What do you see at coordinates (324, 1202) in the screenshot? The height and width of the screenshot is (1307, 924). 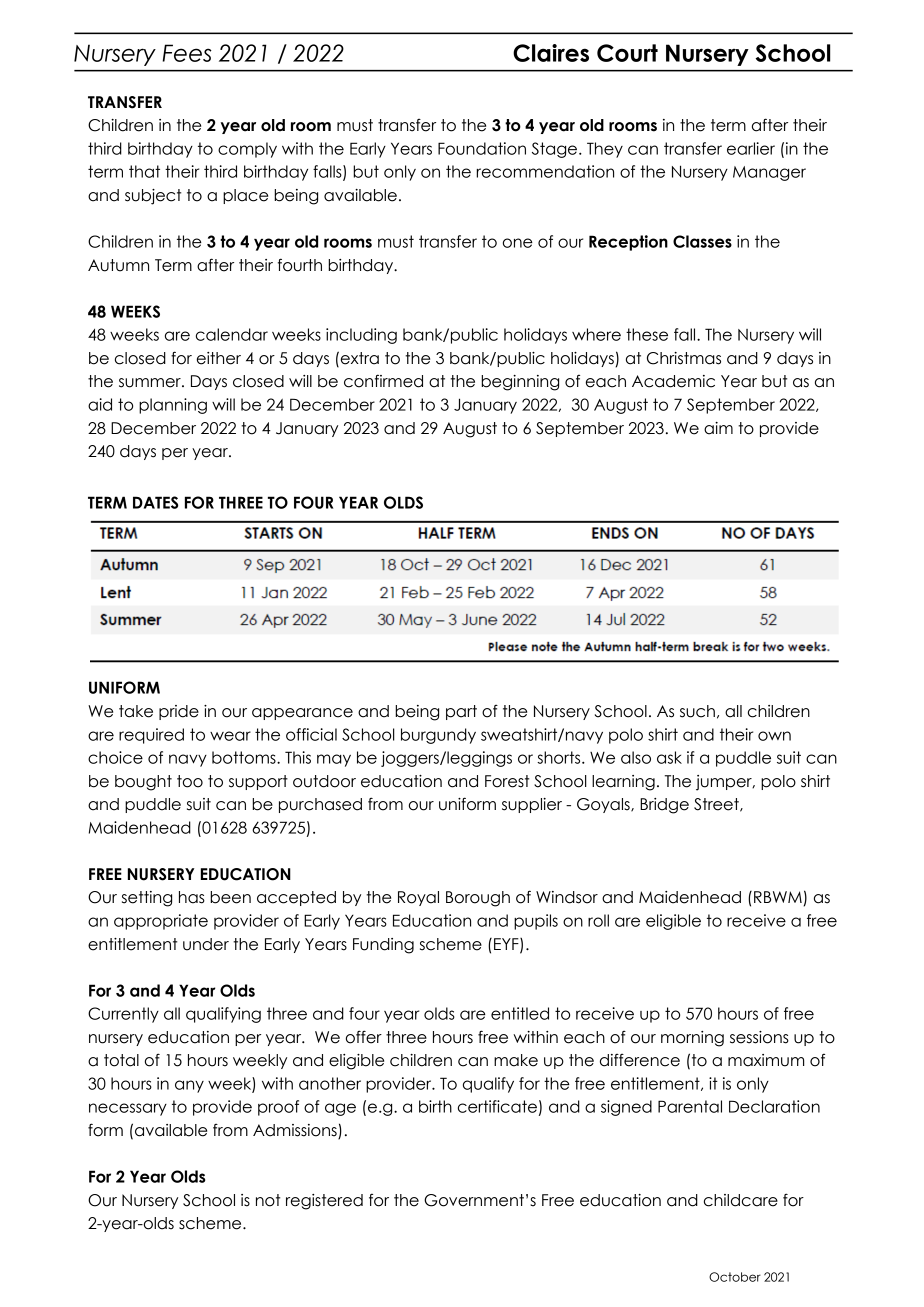 I see `registered` at bounding box center [324, 1202].
